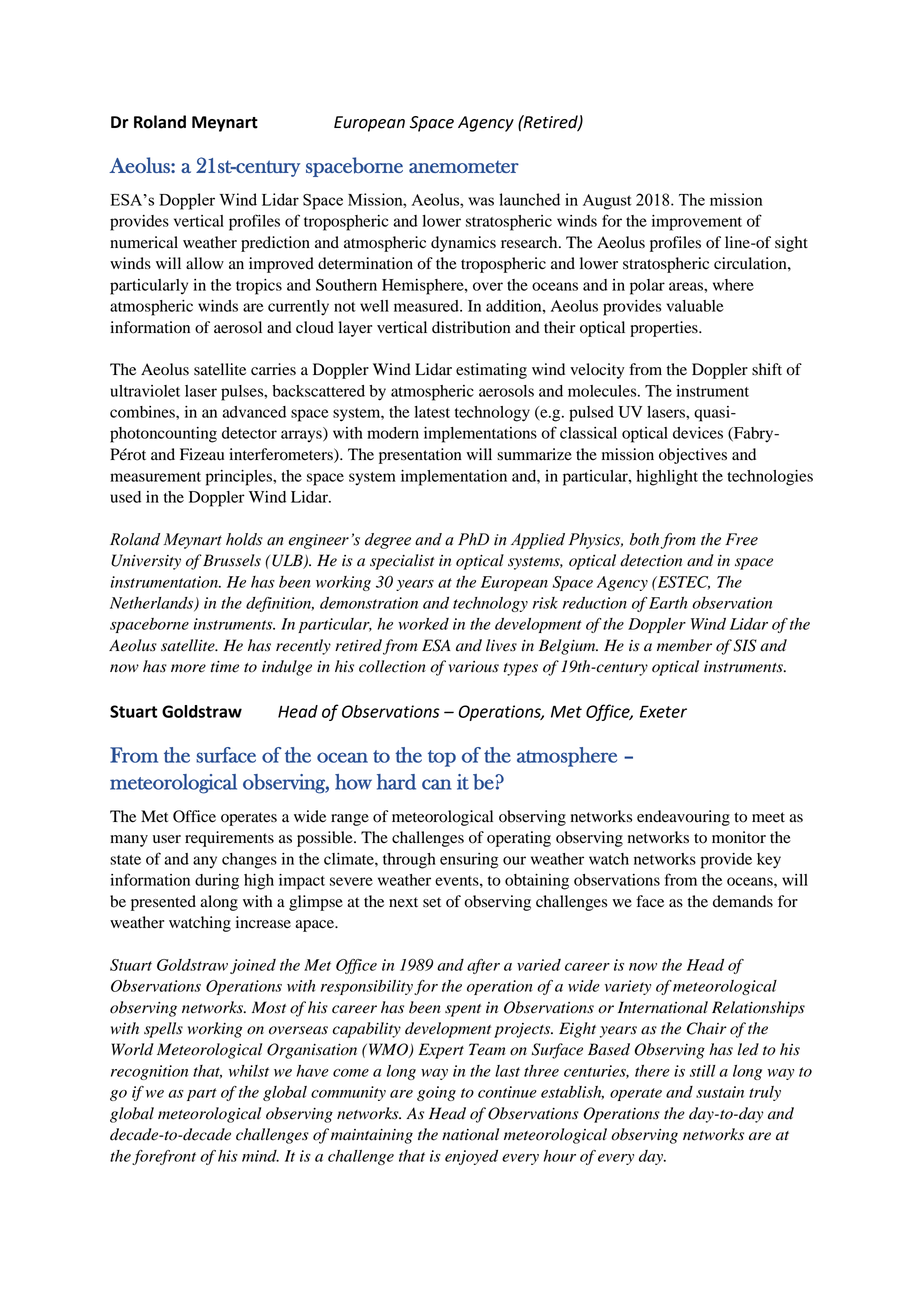  I want to click on improvement, so click(697, 223).
